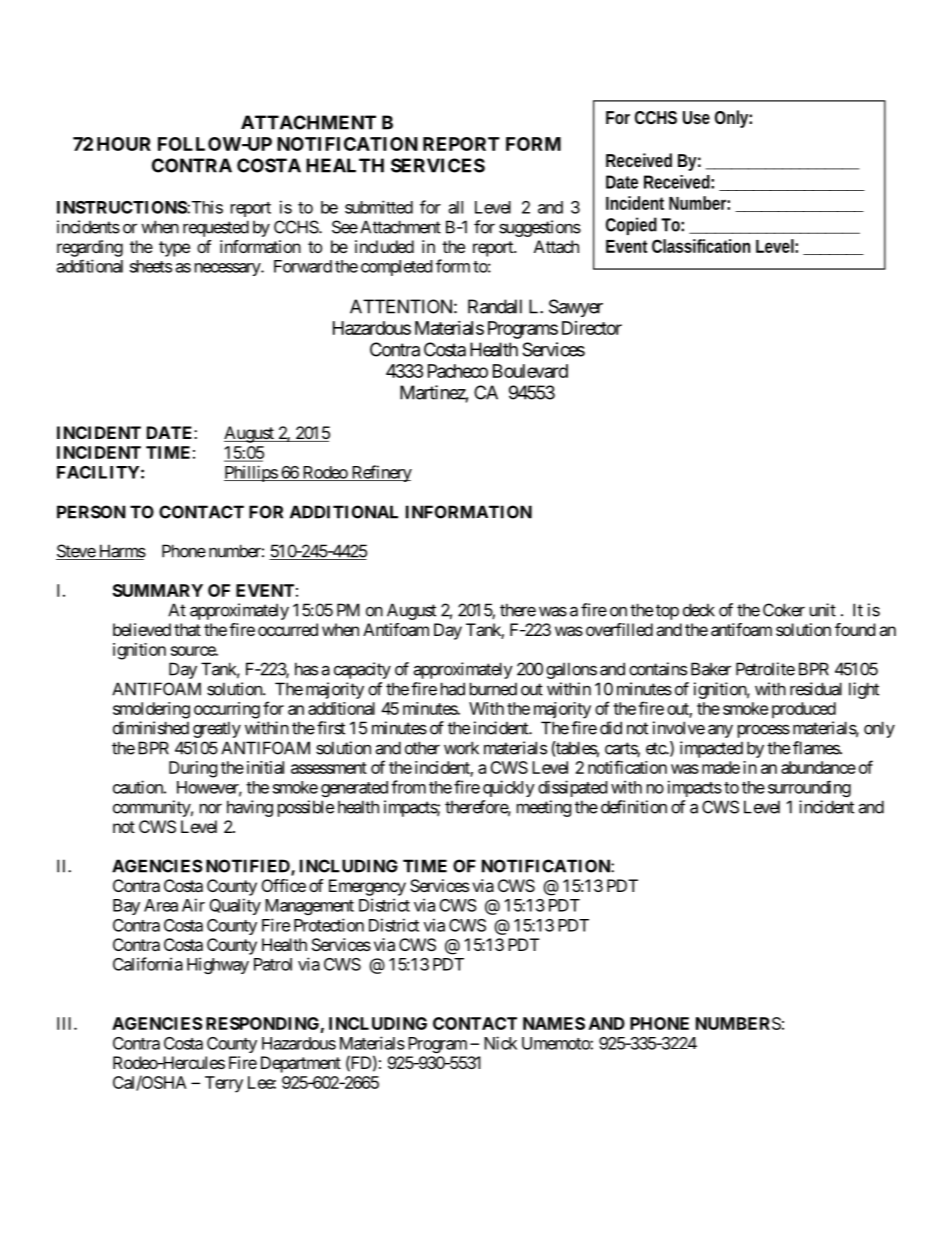 The width and height of the screenshot is (952, 1233). I want to click on nor, so click(211, 809).
